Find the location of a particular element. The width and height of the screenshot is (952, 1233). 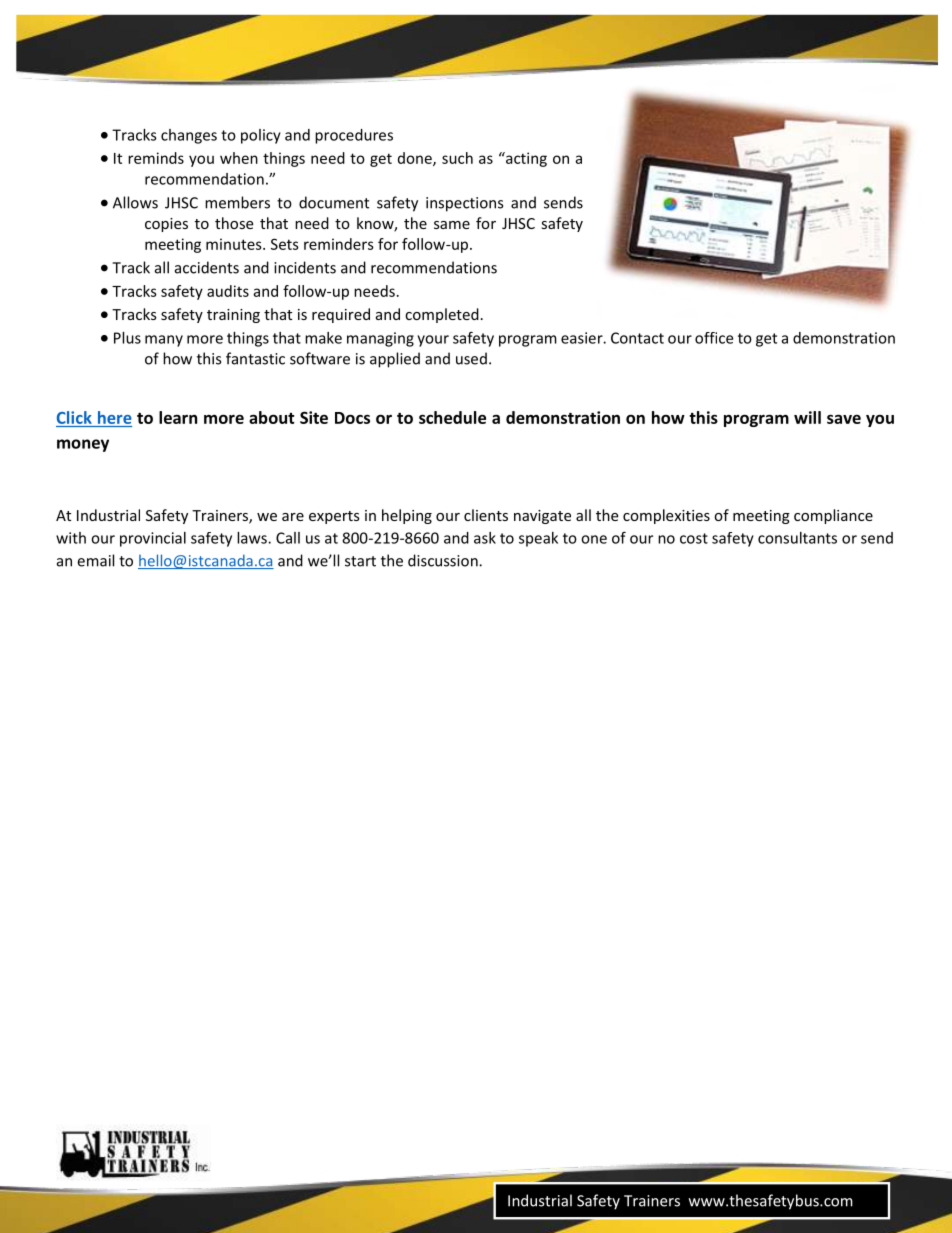

acting is located at coordinates (525, 159).
